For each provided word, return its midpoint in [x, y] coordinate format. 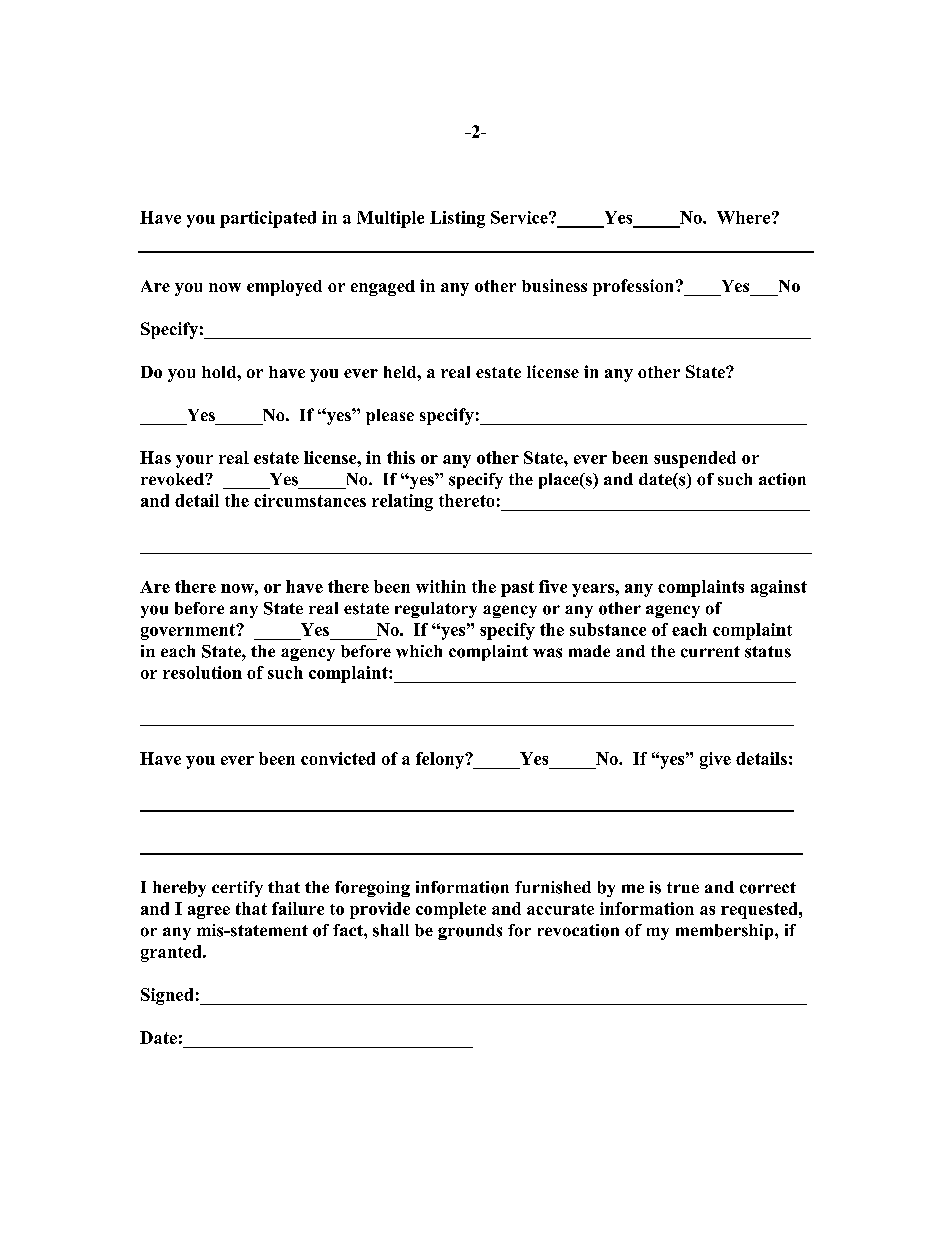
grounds [470, 932]
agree [209, 912]
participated [268, 219]
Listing [457, 219]
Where [743, 217]
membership [726, 932]
